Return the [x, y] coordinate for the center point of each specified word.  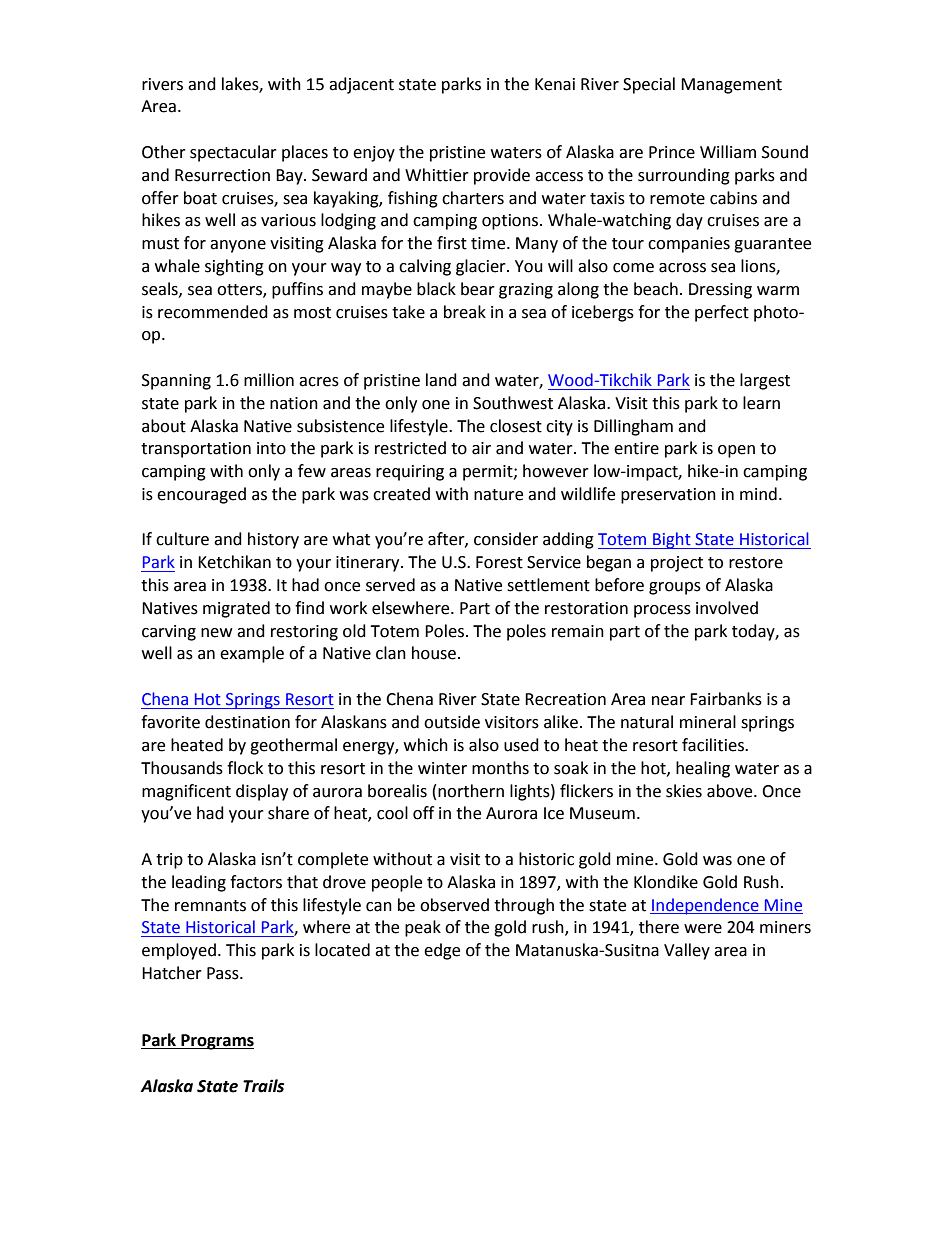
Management [731, 86]
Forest [499, 562]
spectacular [233, 153]
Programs [216, 1042]
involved [727, 608]
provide [502, 176]
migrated [236, 609]
